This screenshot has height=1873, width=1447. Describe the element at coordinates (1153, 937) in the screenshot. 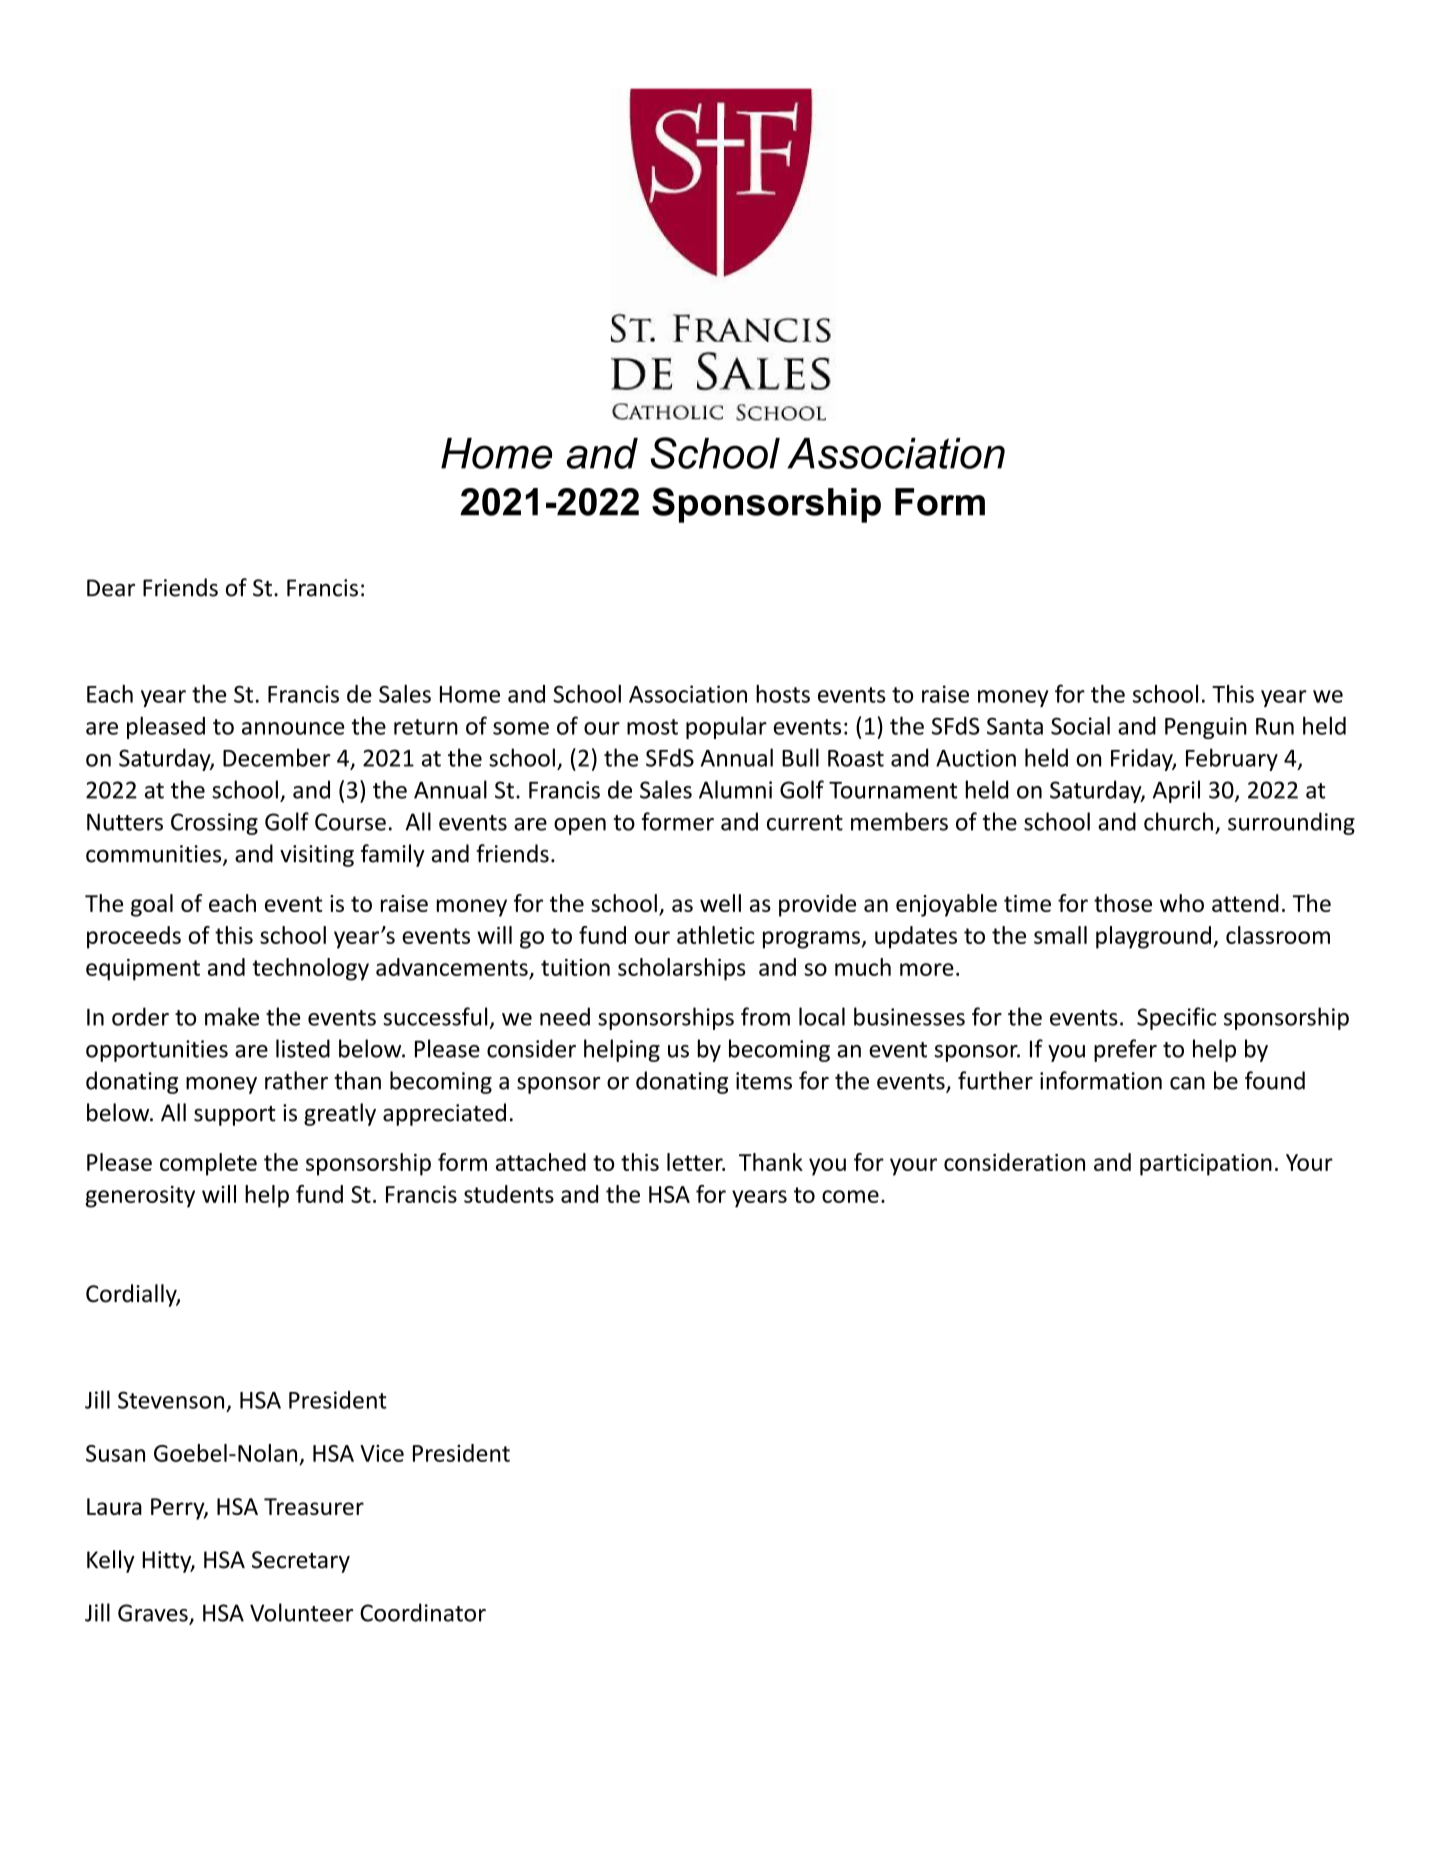

I see `playground` at that location.
